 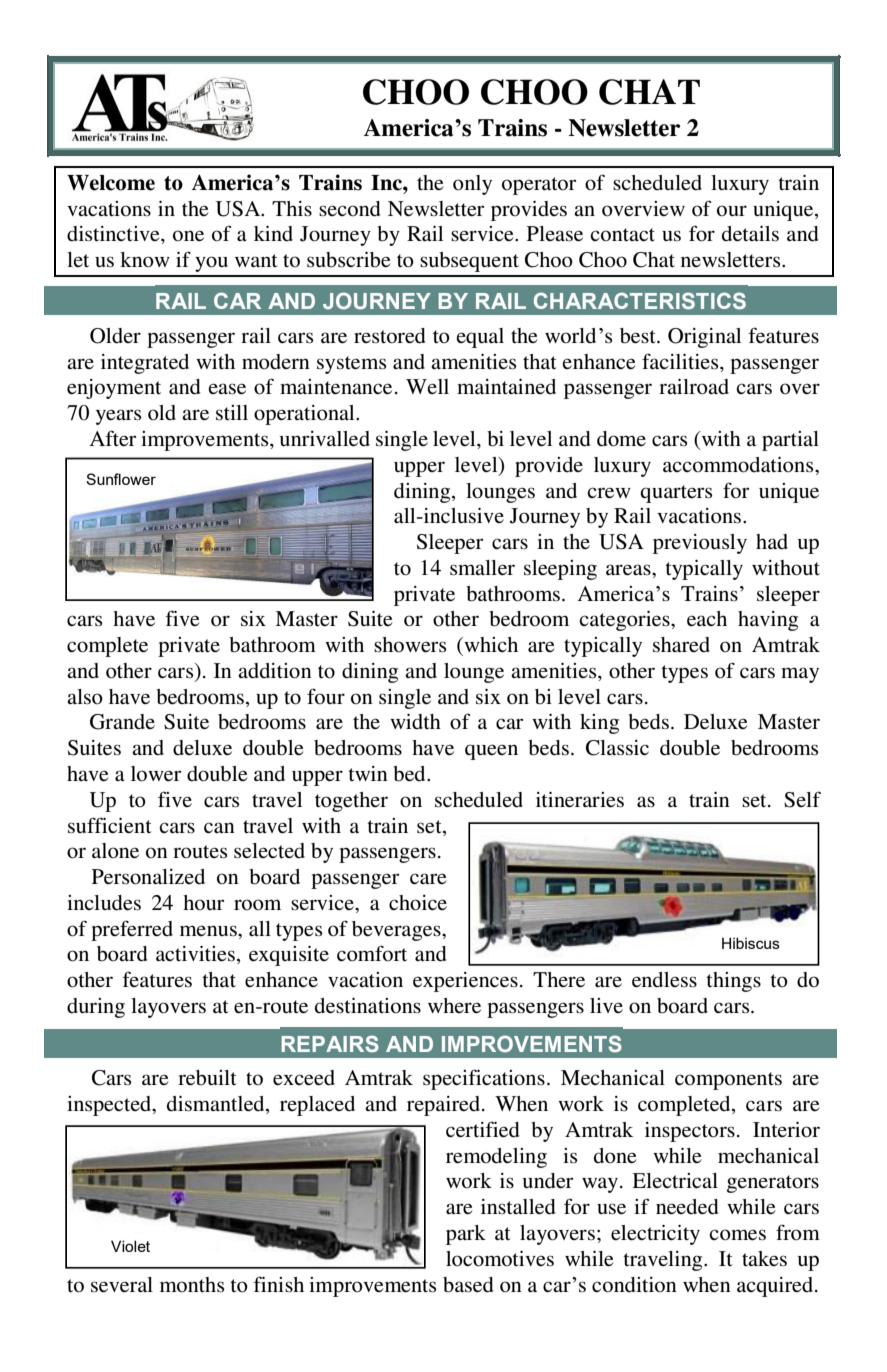 I want to click on comes, so click(x=737, y=1235).
